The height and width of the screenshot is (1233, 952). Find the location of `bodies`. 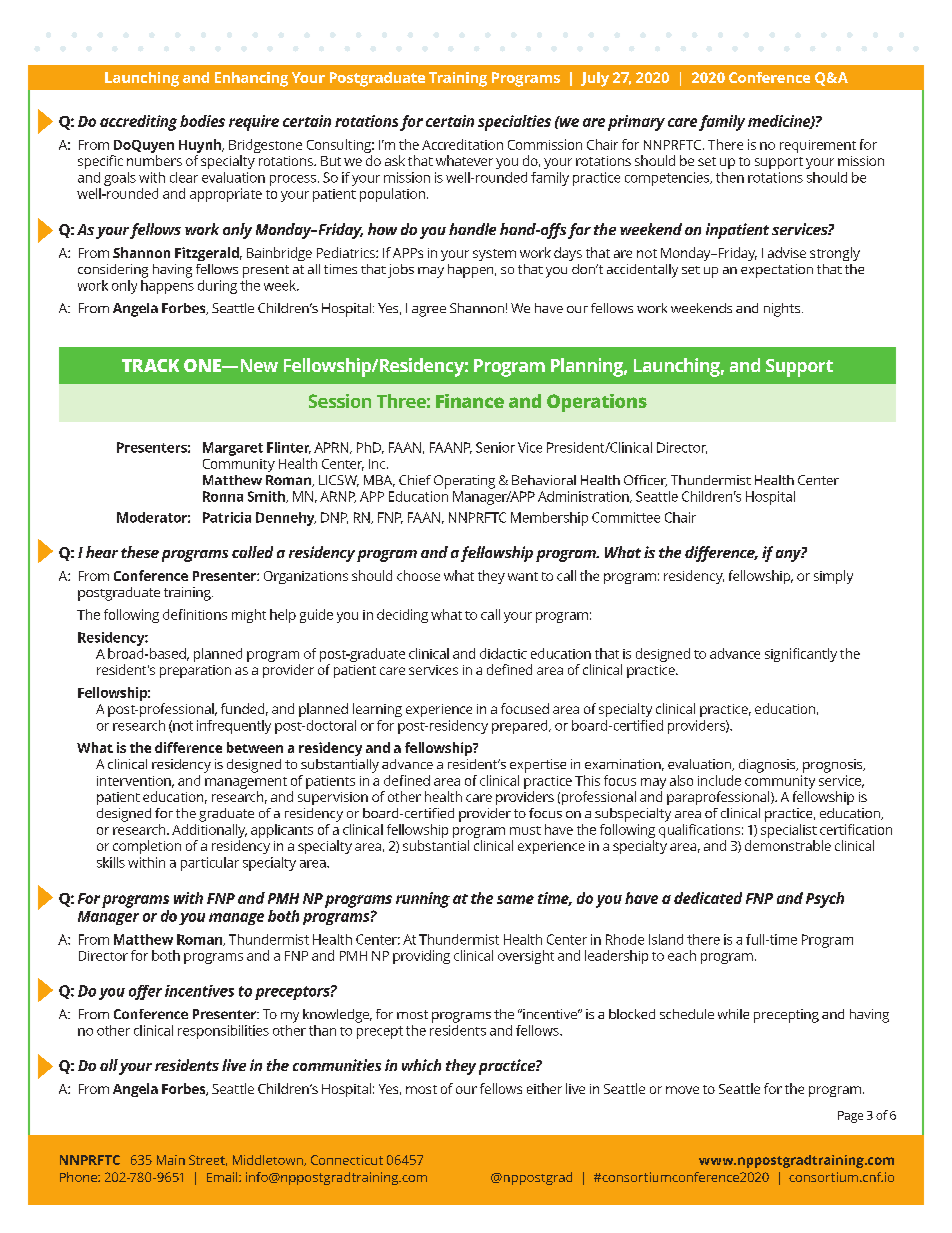

bodies is located at coordinates (202, 121).
